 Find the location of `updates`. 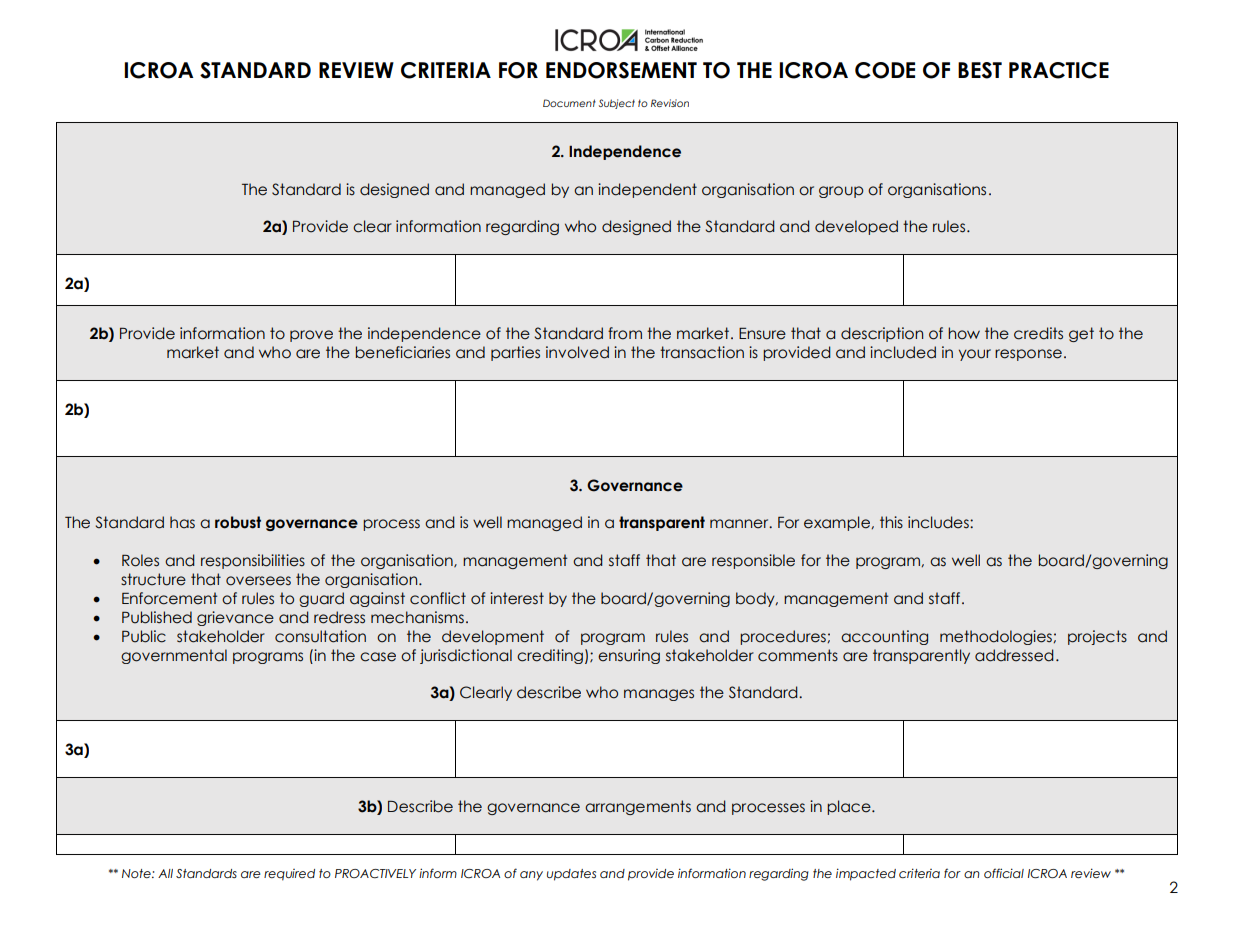

updates is located at coordinates (571, 875).
